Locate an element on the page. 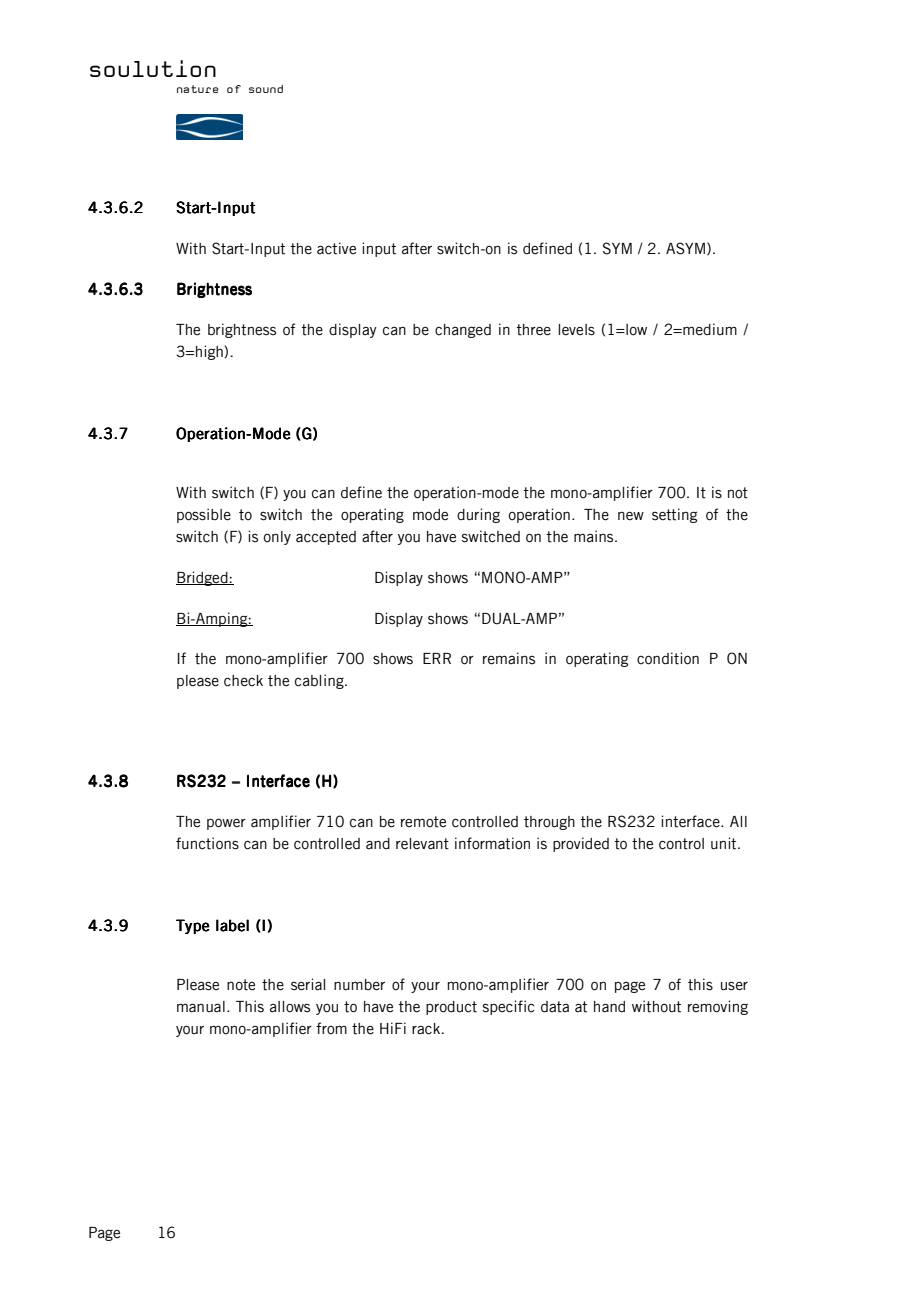 The height and width of the document is (1308, 924). power is located at coordinates (226, 824).
